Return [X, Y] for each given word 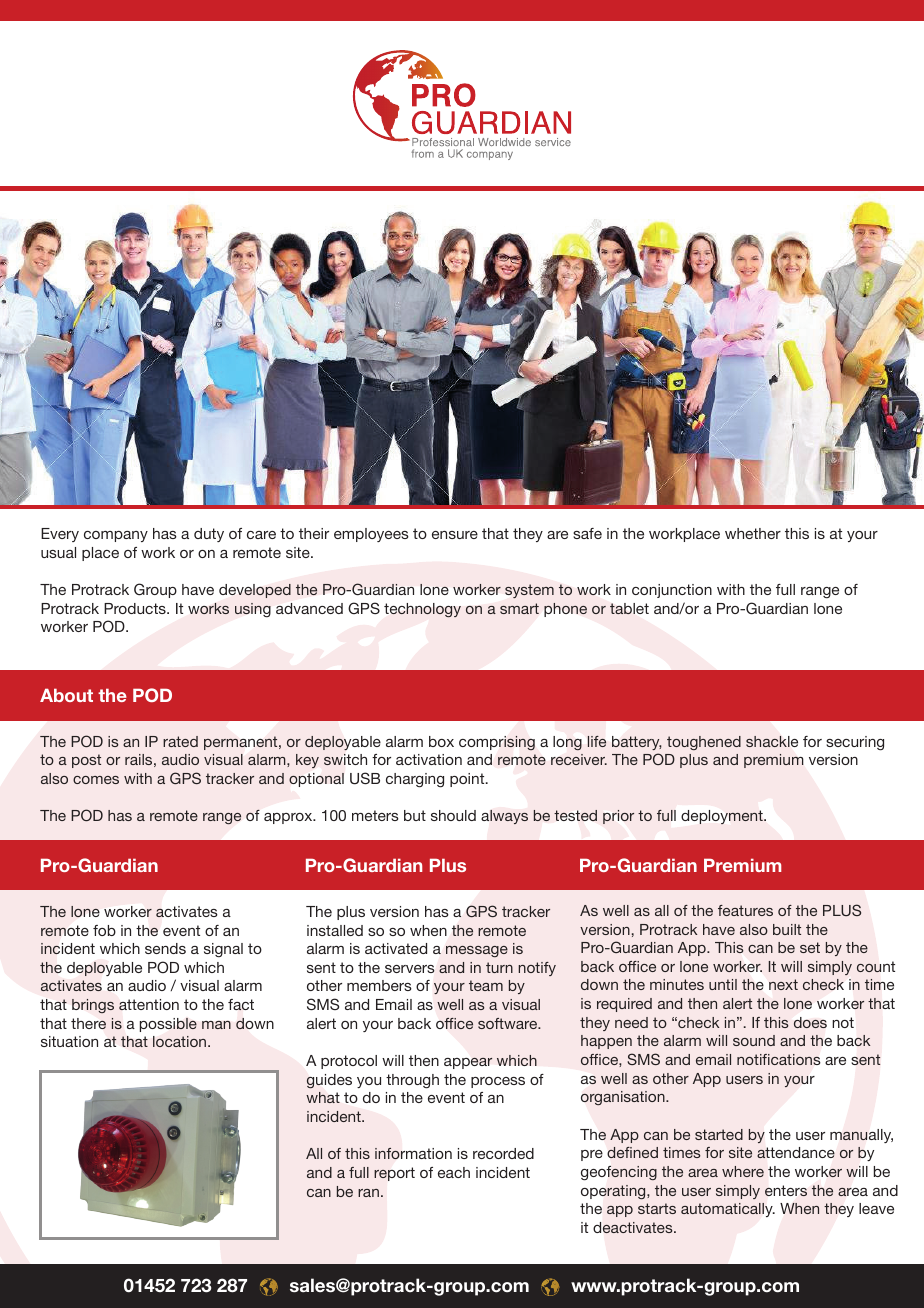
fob [104, 930]
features [745, 910]
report [394, 1174]
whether [753, 533]
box [441, 741]
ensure [455, 535]
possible [168, 1025]
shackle [772, 741]
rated [180, 741]
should [453, 815]
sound [754, 1040]
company [116, 536]
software [509, 1023]
